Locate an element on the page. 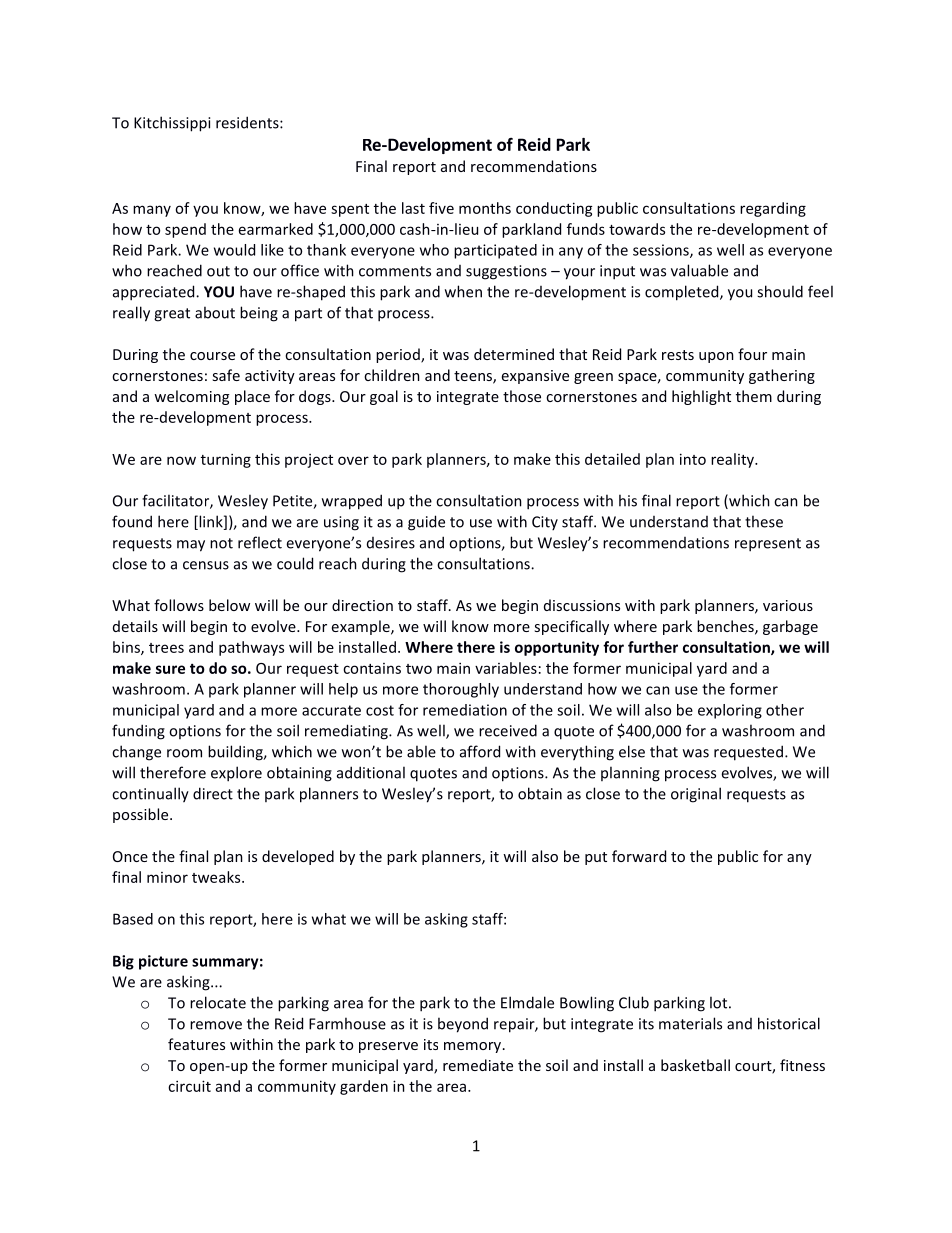  tweaks is located at coordinates (217, 877).
